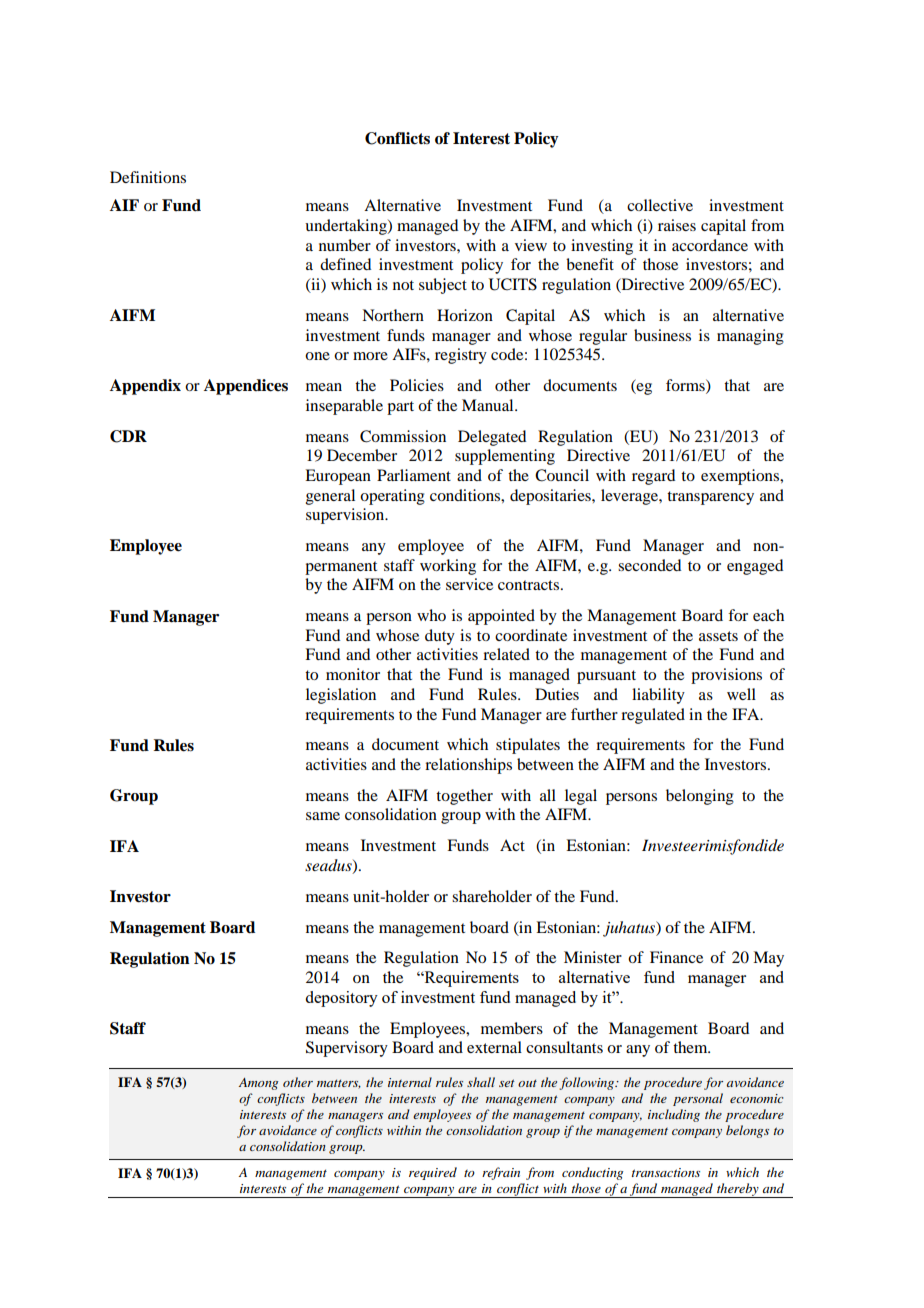 Image resolution: width=924 pixels, height=1308 pixels. What do you see at coordinates (665, 1172) in the page?
I see `transactions` at bounding box center [665, 1172].
